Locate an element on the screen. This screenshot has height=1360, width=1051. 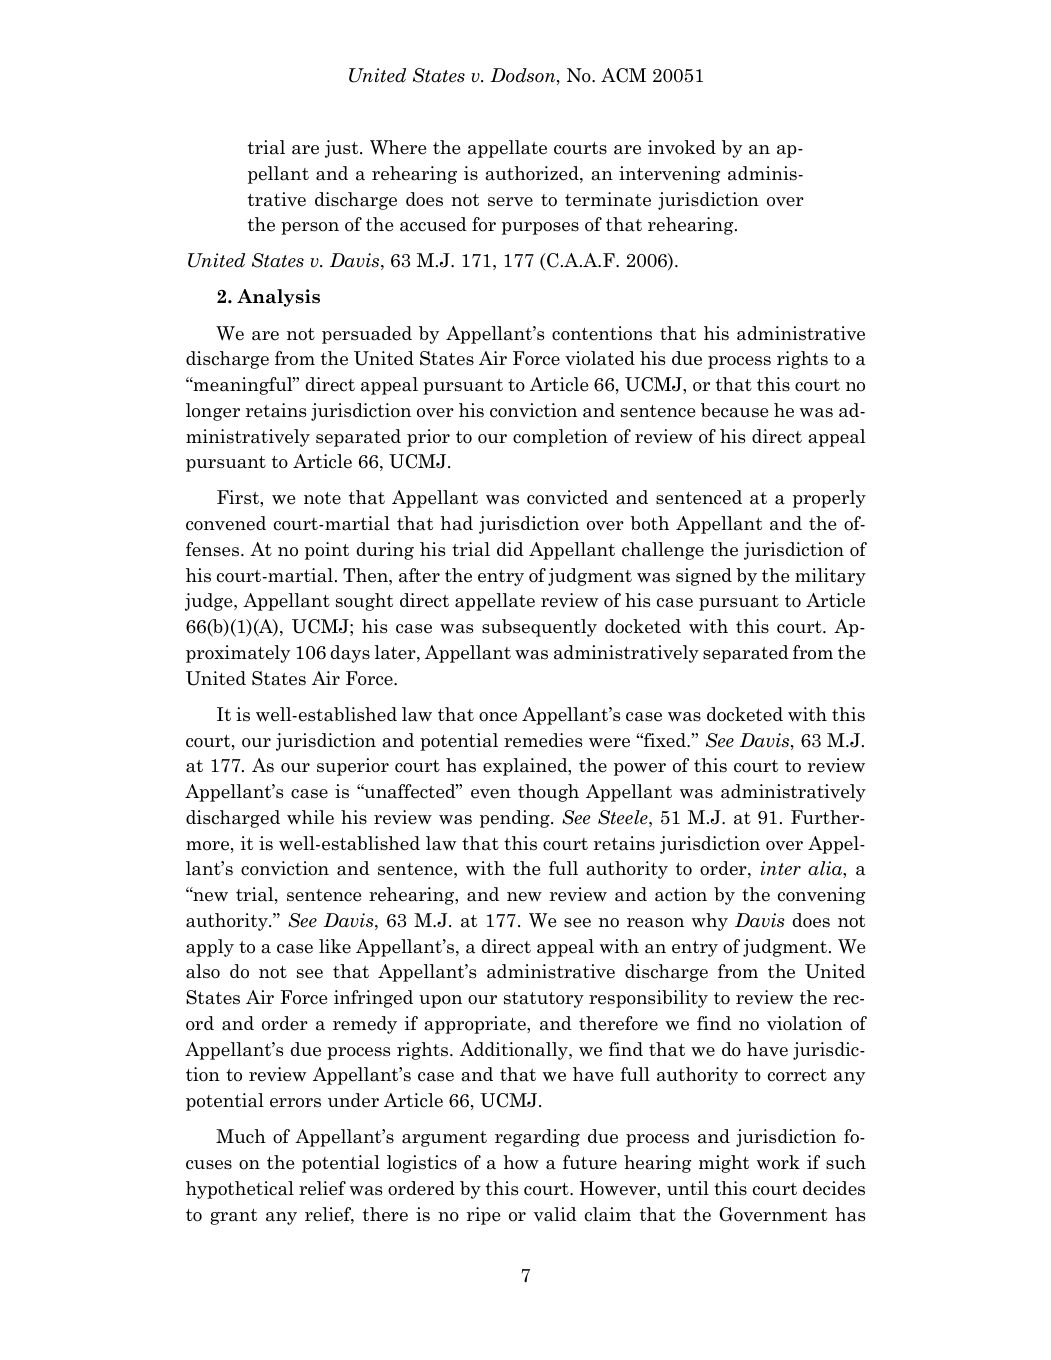
did is located at coordinates (510, 549).
